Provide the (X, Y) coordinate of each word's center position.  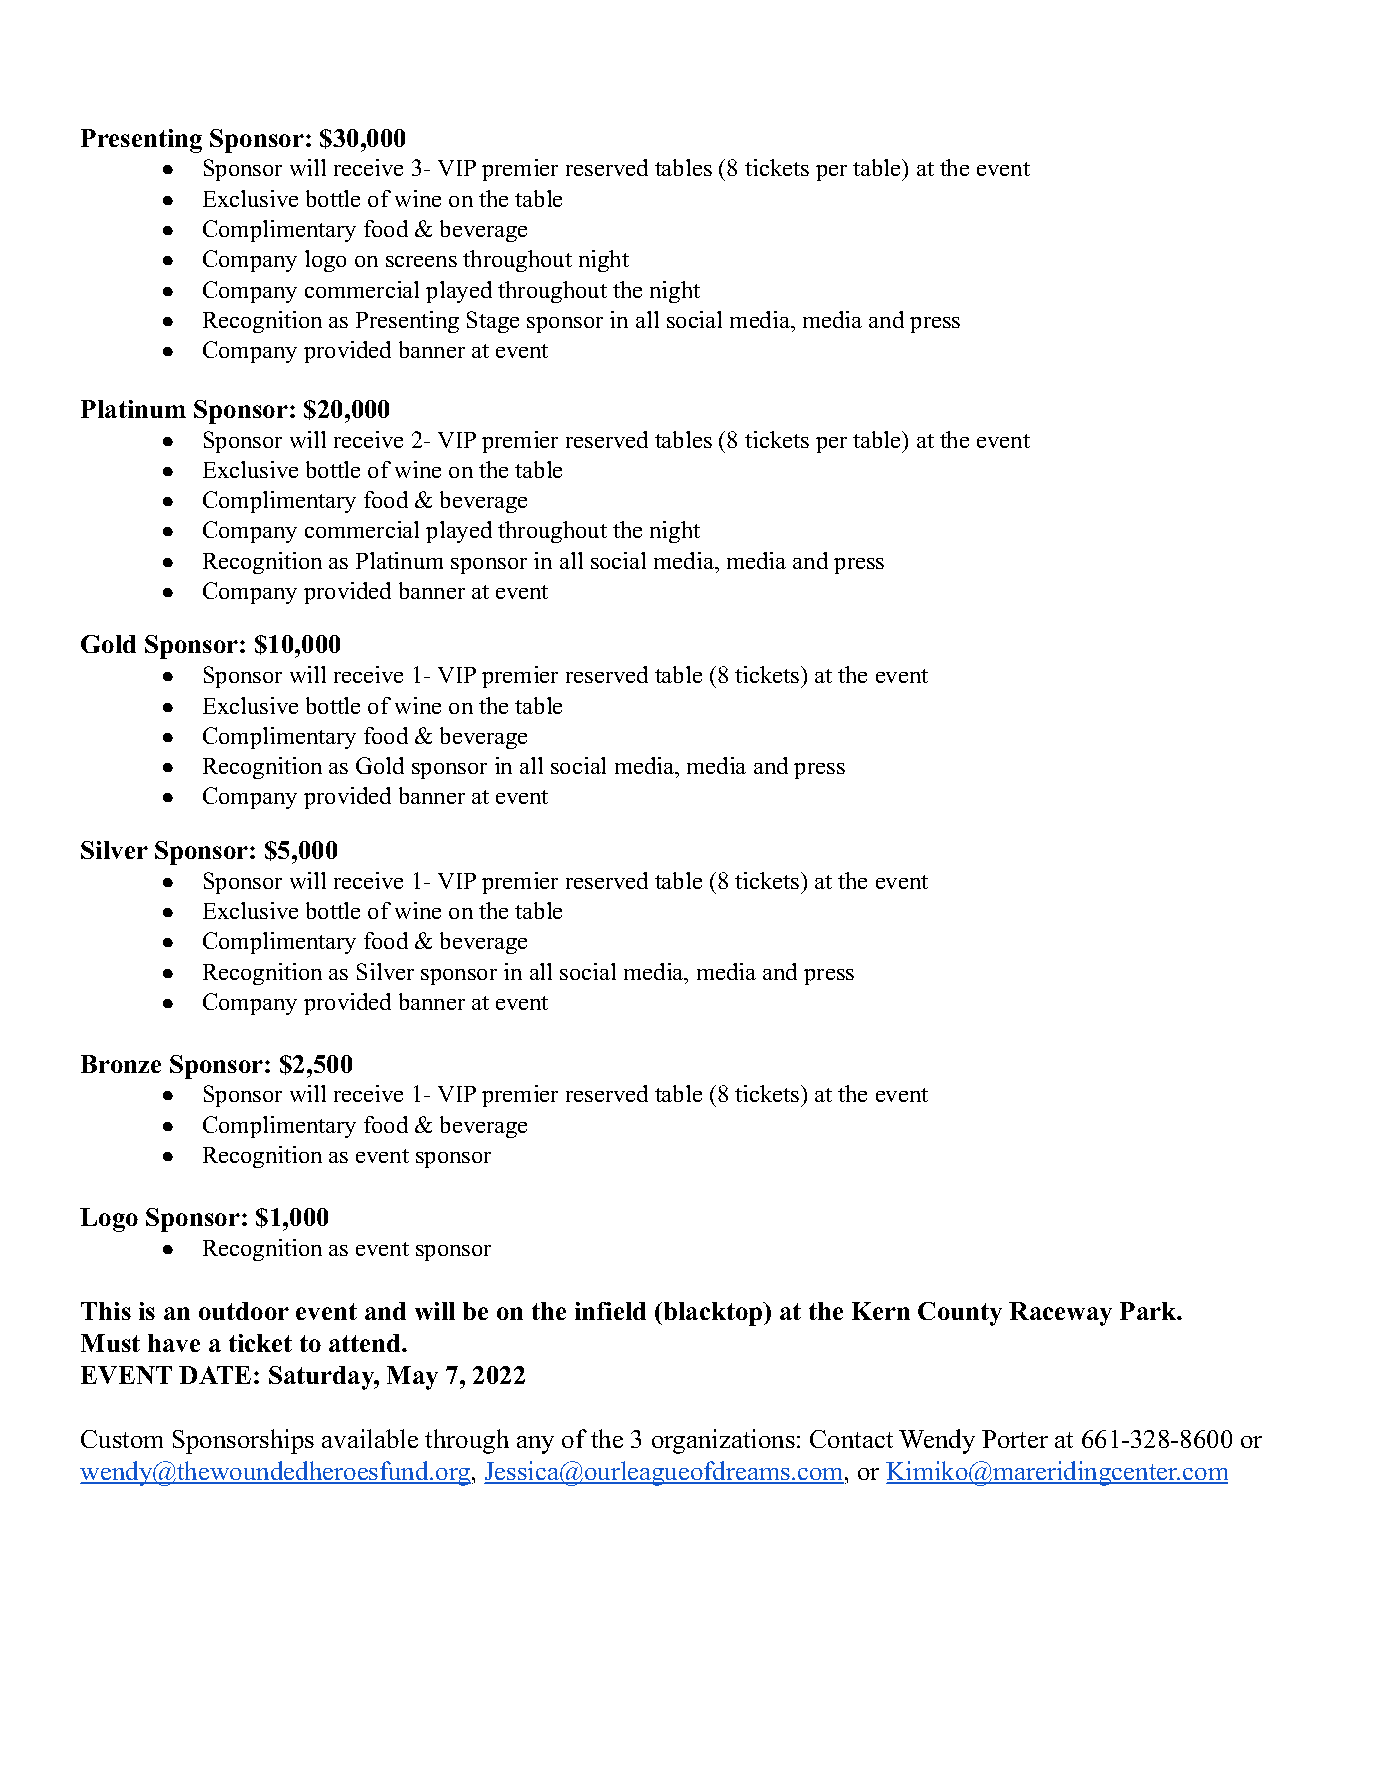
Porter (1015, 1439)
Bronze (121, 1064)
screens (421, 261)
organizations (723, 1441)
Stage (493, 322)
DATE (215, 1375)
